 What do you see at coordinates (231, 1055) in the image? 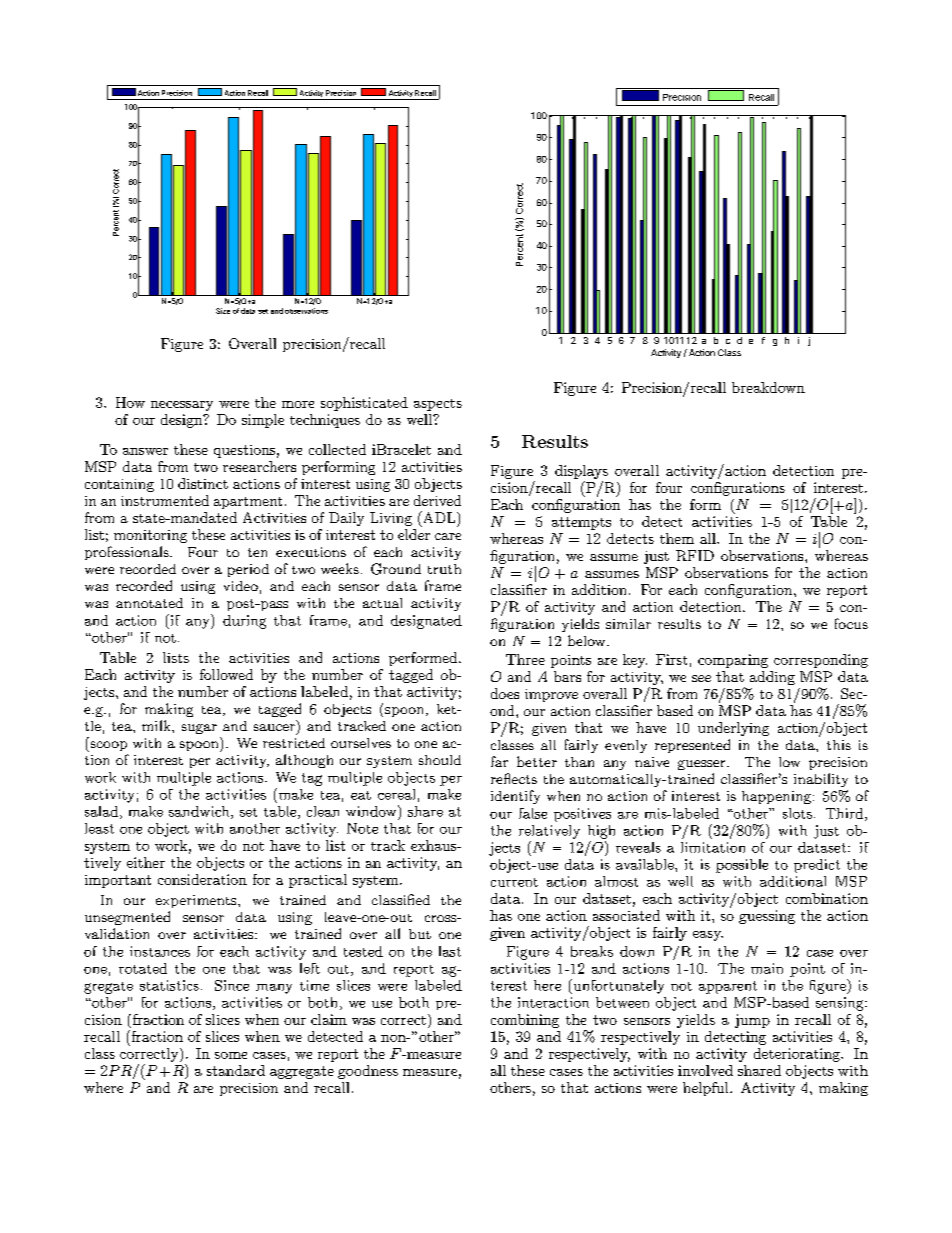
I see `some` at bounding box center [231, 1055].
